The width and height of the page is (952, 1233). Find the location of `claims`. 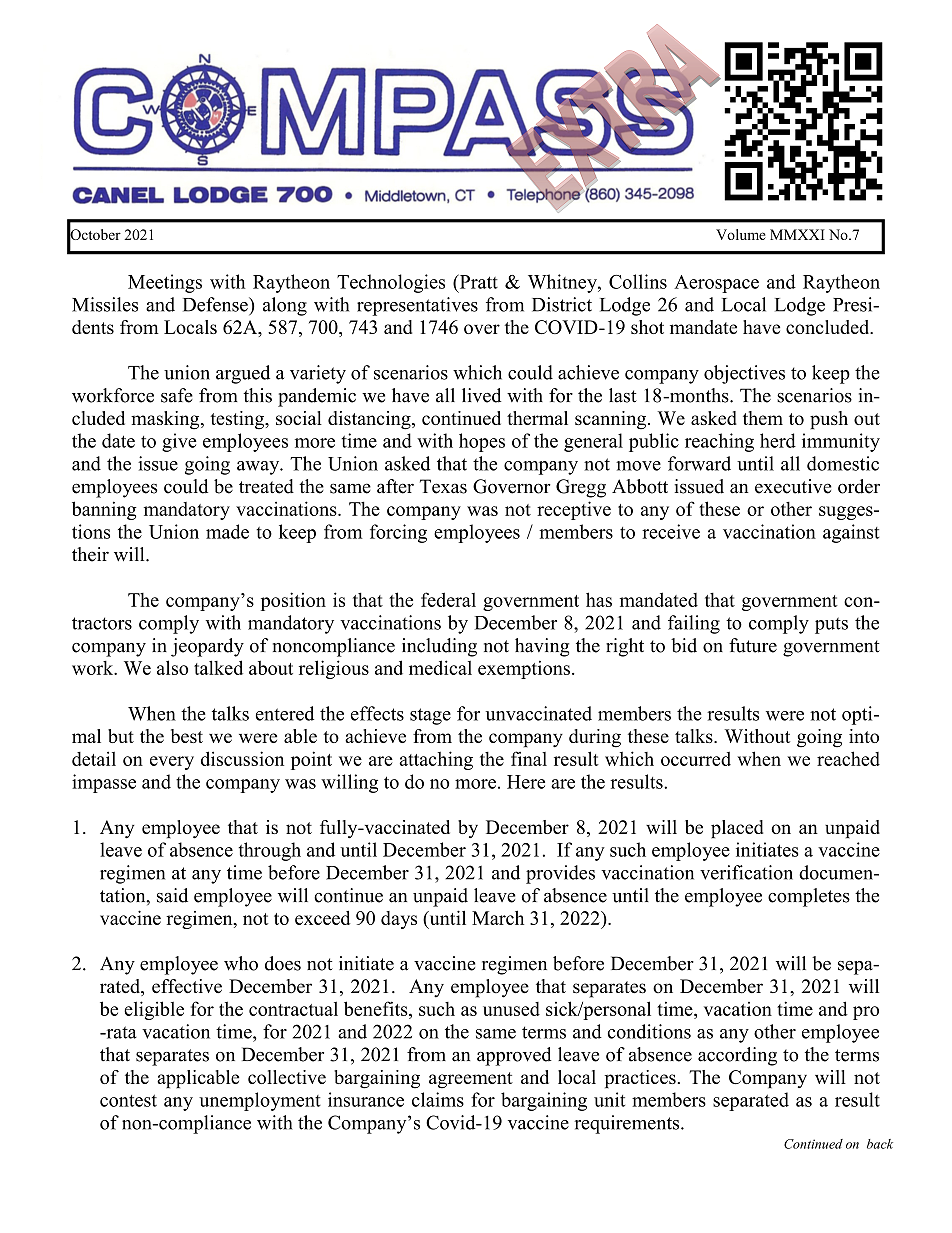

claims is located at coordinates (438, 1099).
